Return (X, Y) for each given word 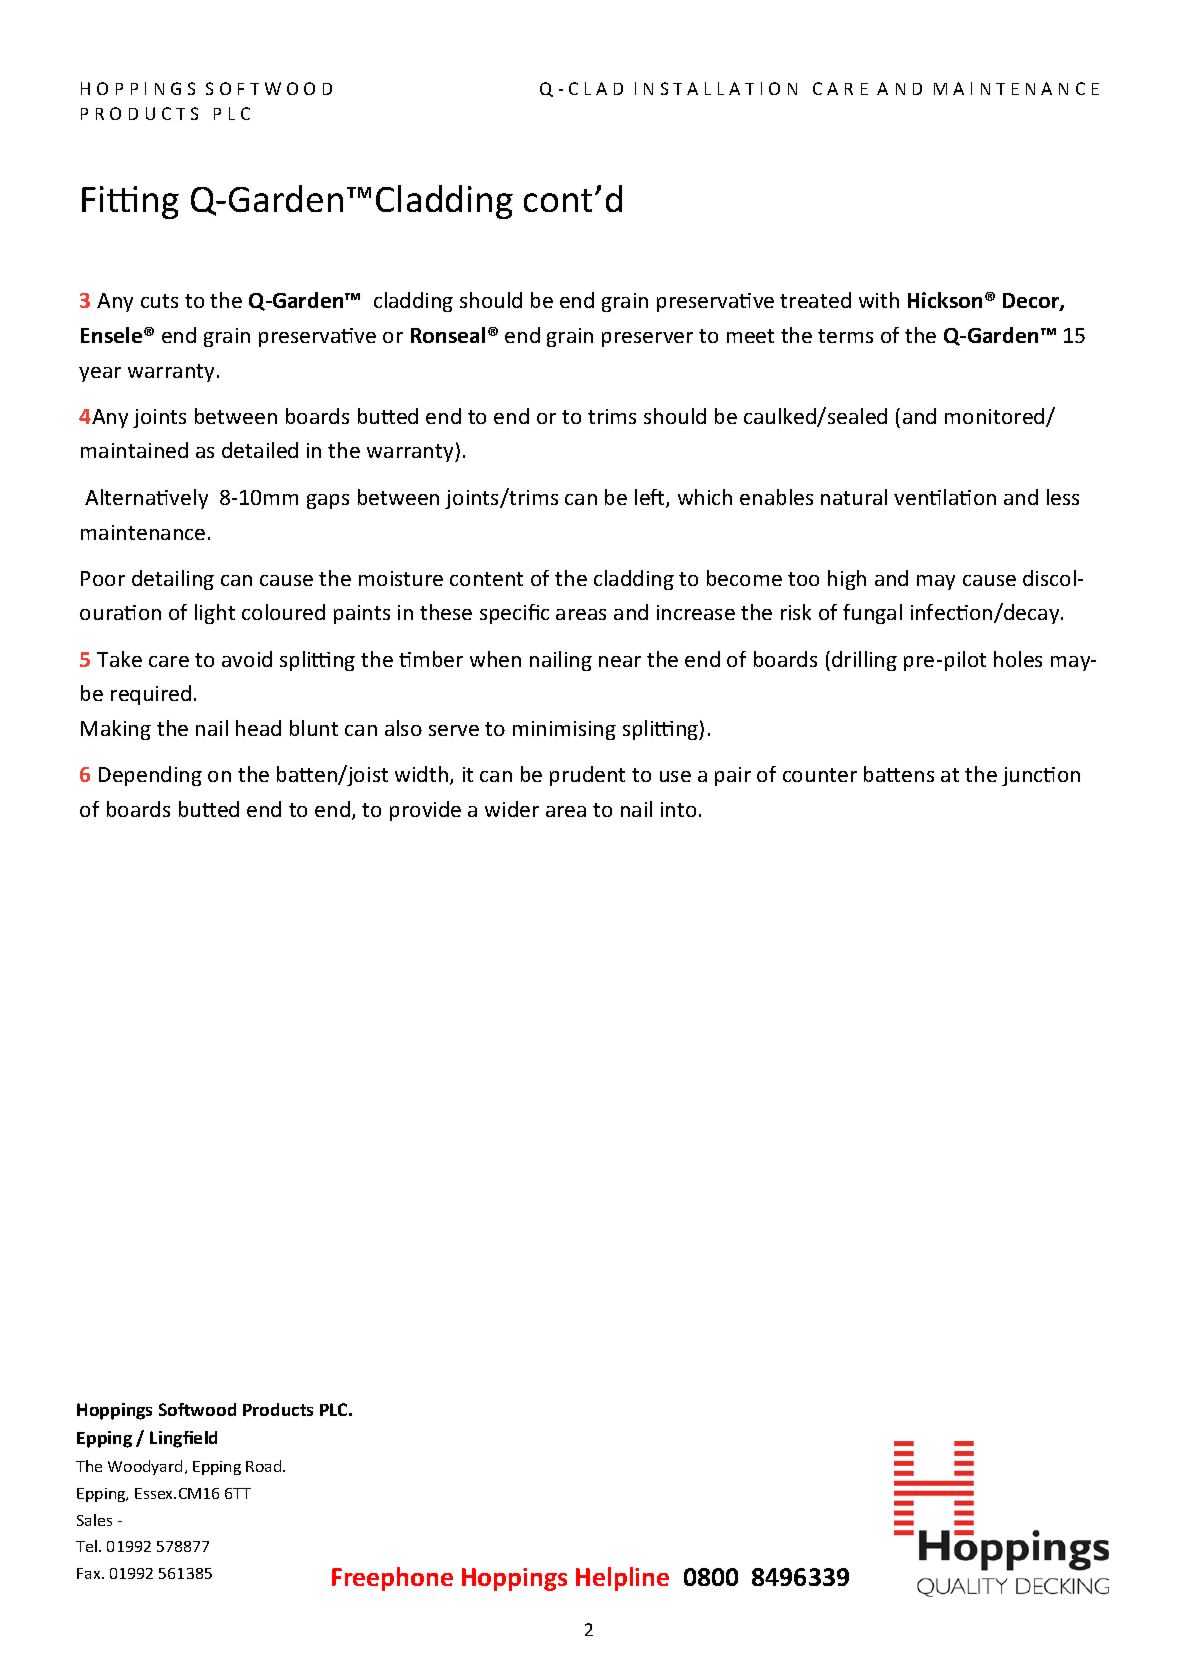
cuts (159, 301)
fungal (872, 614)
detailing (173, 580)
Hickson (945, 300)
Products (278, 1409)
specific (514, 614)
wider (512, 809)
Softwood (197, 1409)
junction (1041, 776)
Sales (94, 1520)
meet (750, 336)
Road (265, 1466)
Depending (150, 776)
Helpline (622, 1579)
